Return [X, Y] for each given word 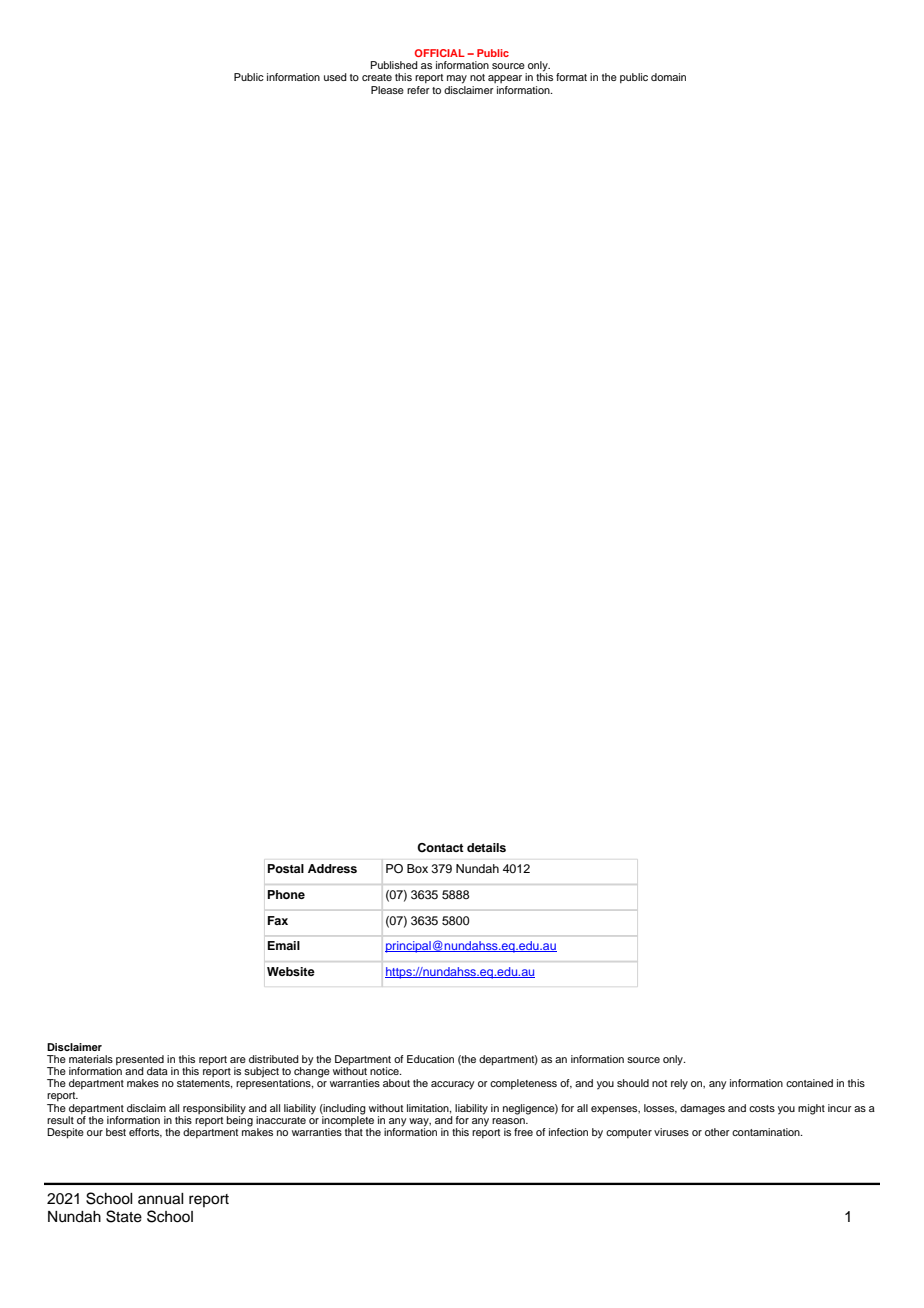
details [486, 847]
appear [505, 79]
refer [418, 90]
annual [161, 1199]
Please [387, 90]
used [335, 77]
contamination [767, 1132]
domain [668, 77]
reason [509, 1121]
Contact [440, 848]
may [457, 79]
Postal [286, 868]
